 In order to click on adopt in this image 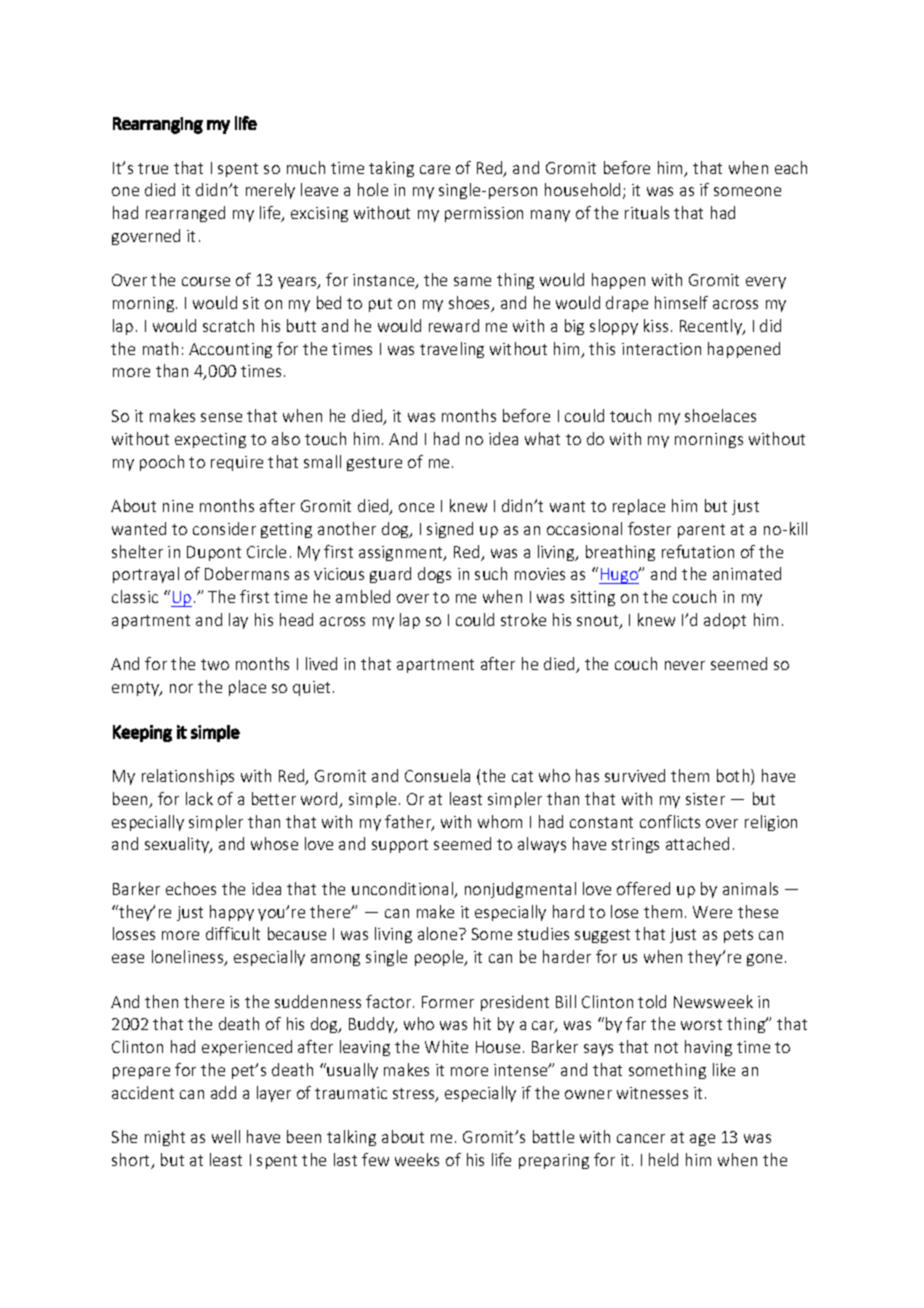, I will do `click(725, 621)`.
